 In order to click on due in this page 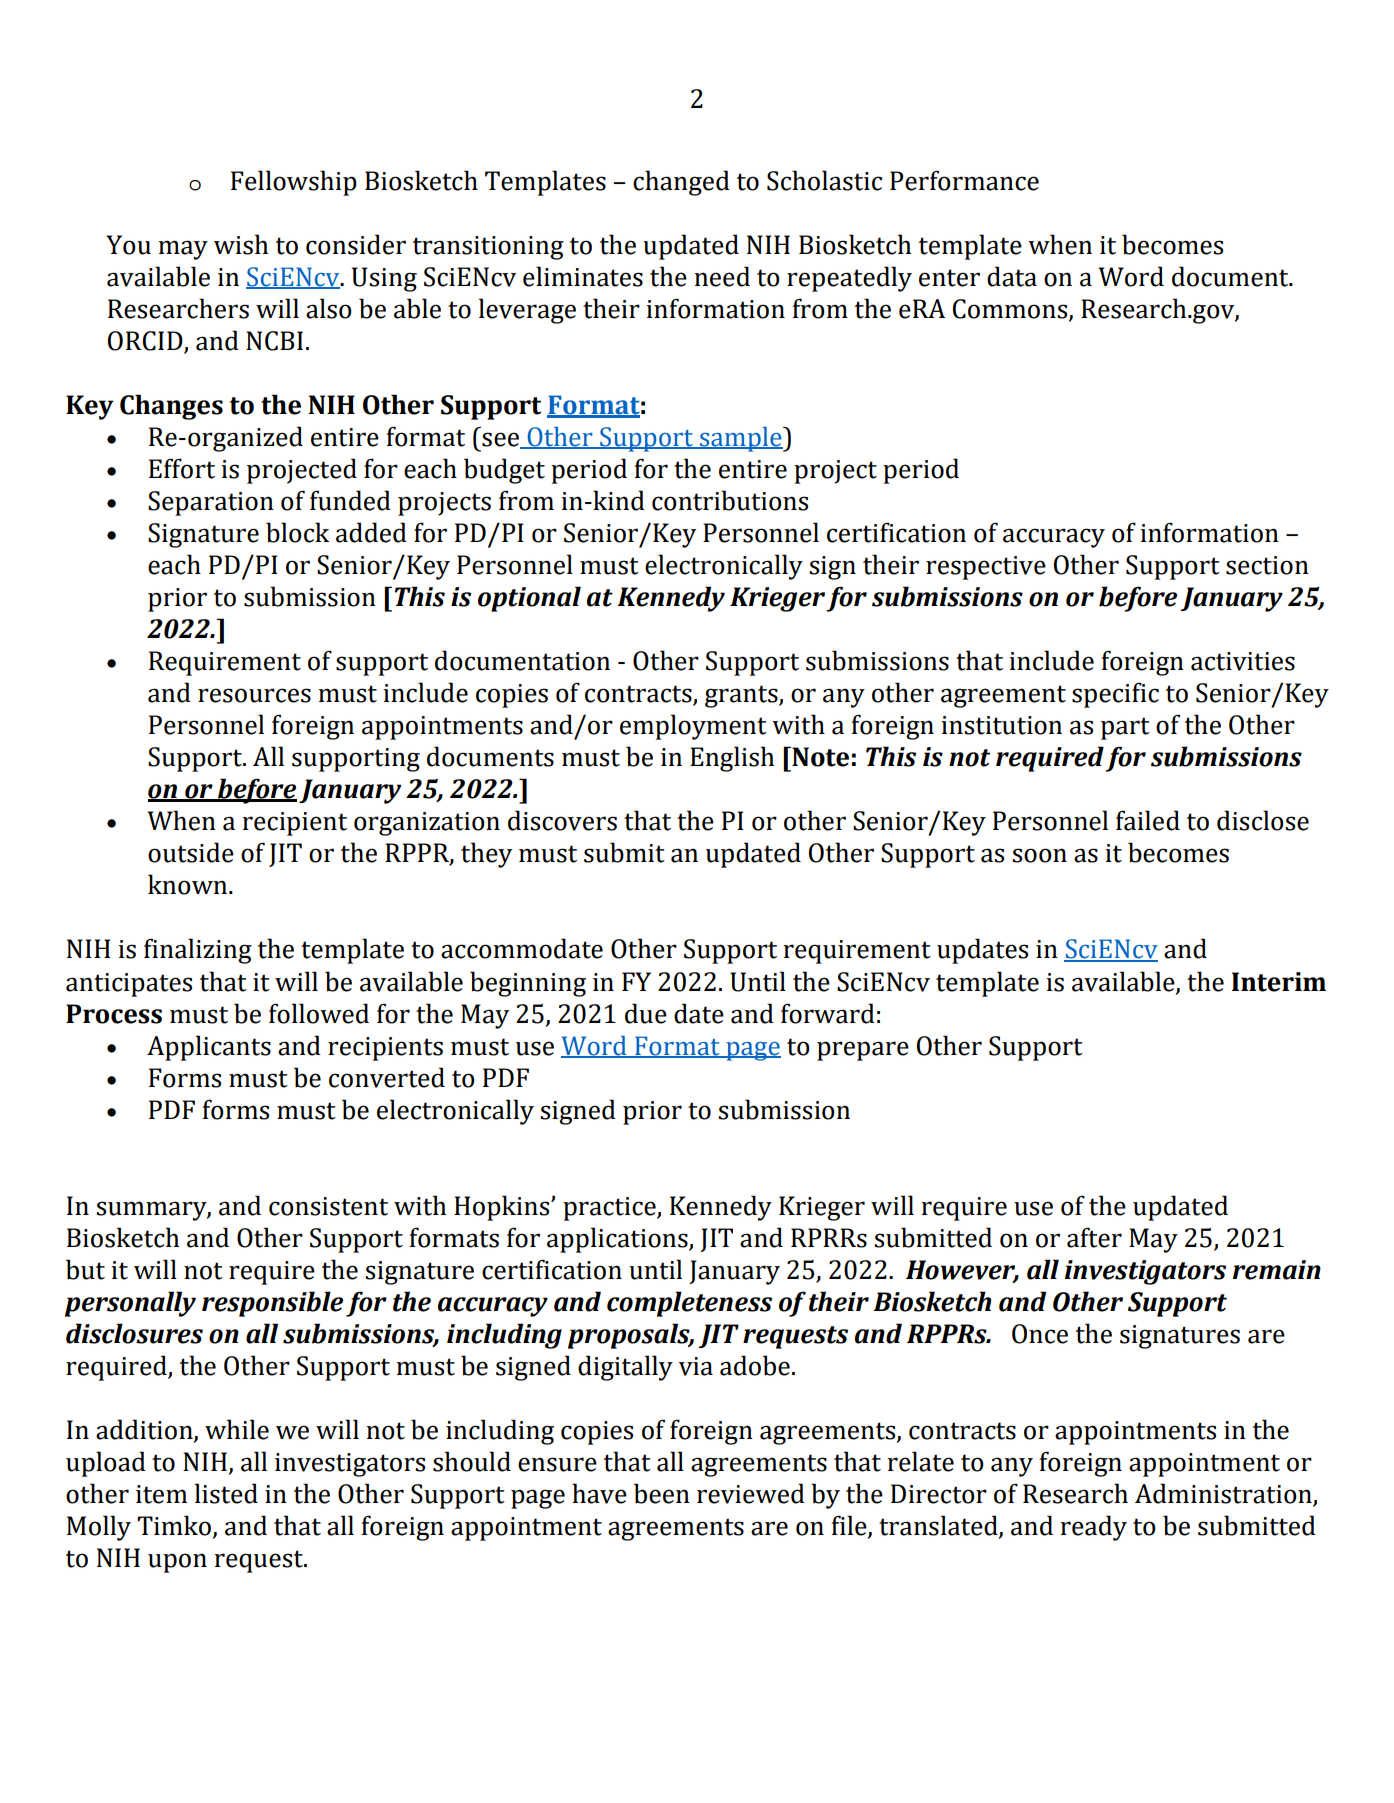, I will do `click(646, 1013)`.
